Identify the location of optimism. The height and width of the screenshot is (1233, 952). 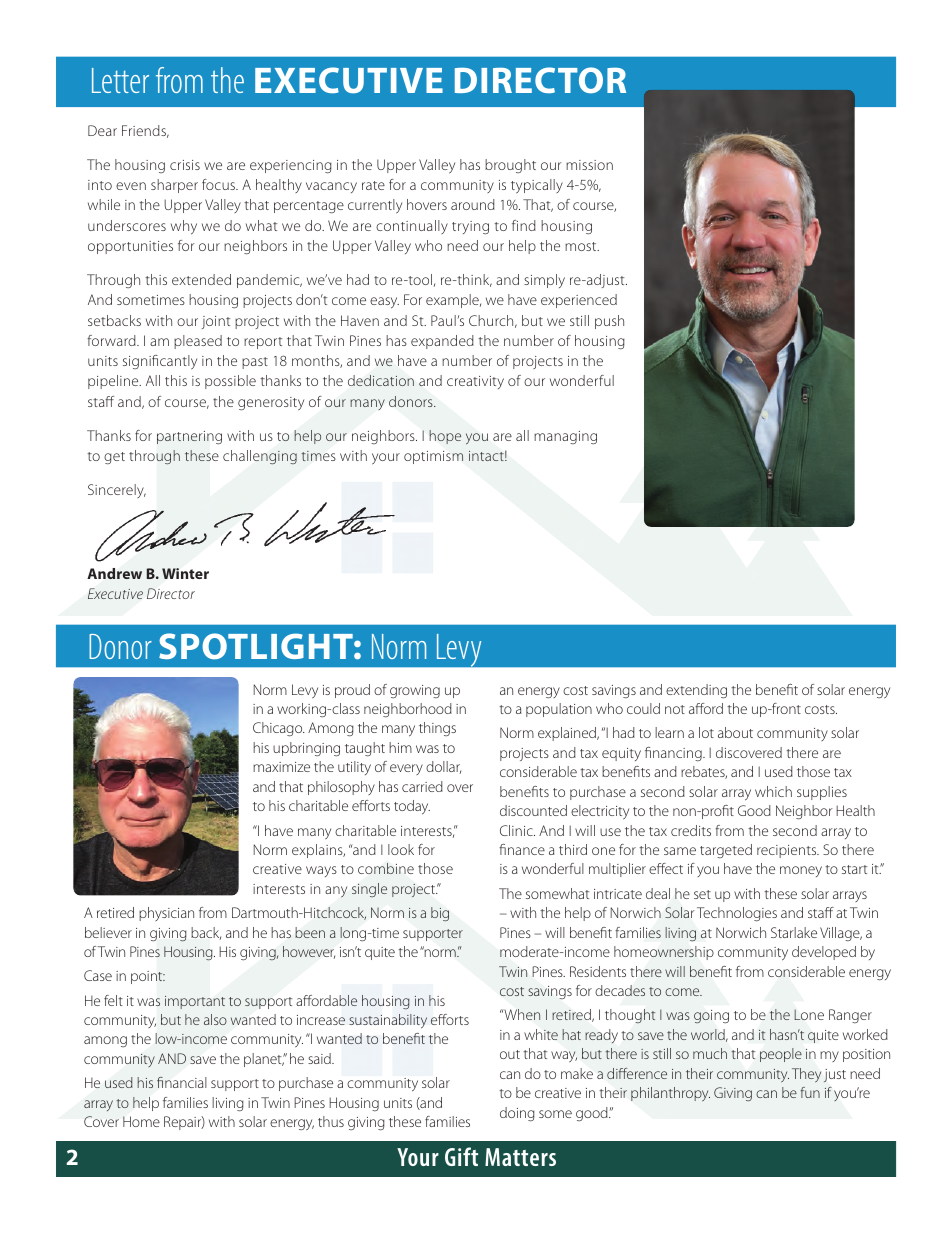
(433, 457).
